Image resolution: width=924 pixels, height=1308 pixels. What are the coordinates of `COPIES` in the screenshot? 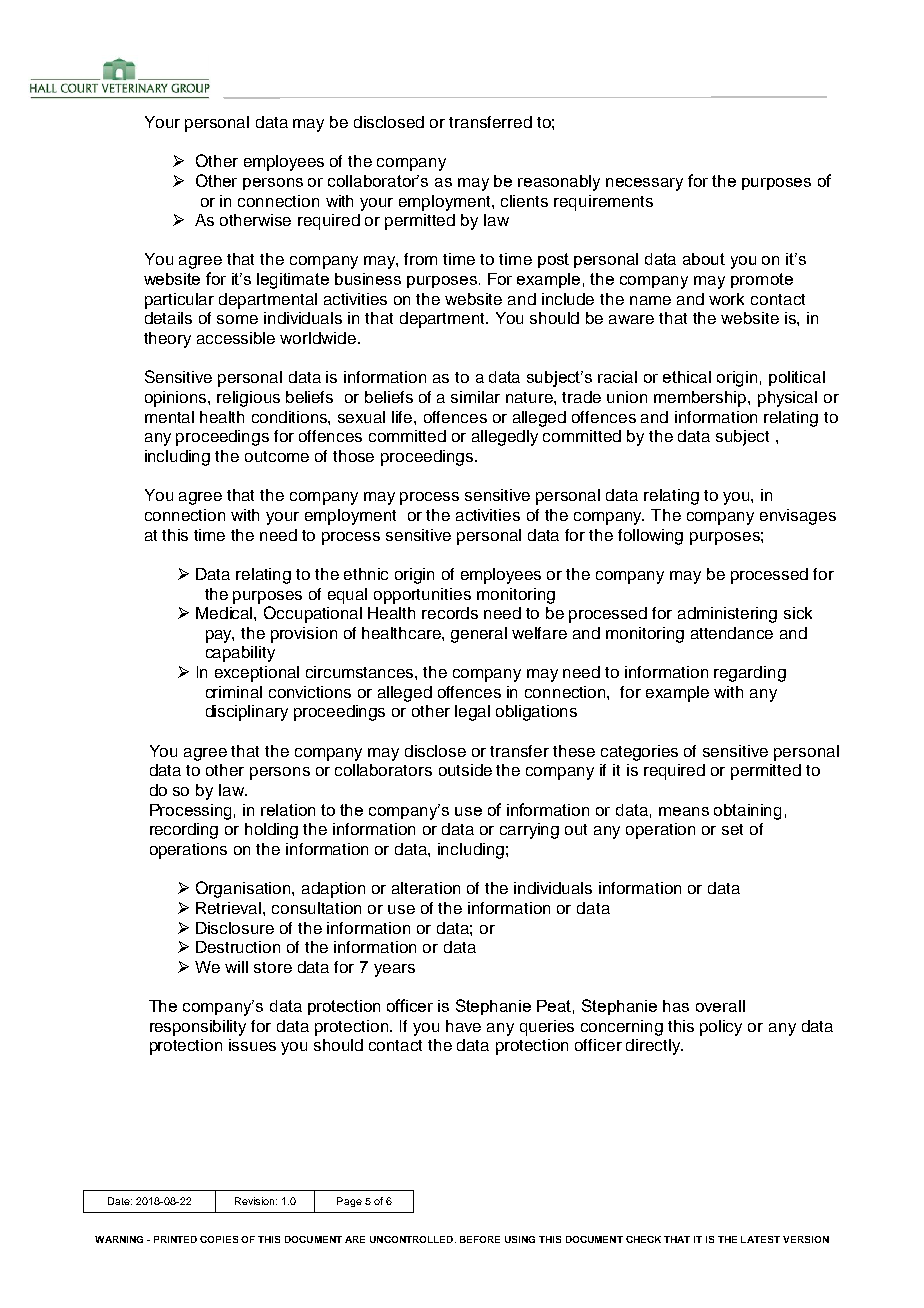 It's located at (219, 1239).
